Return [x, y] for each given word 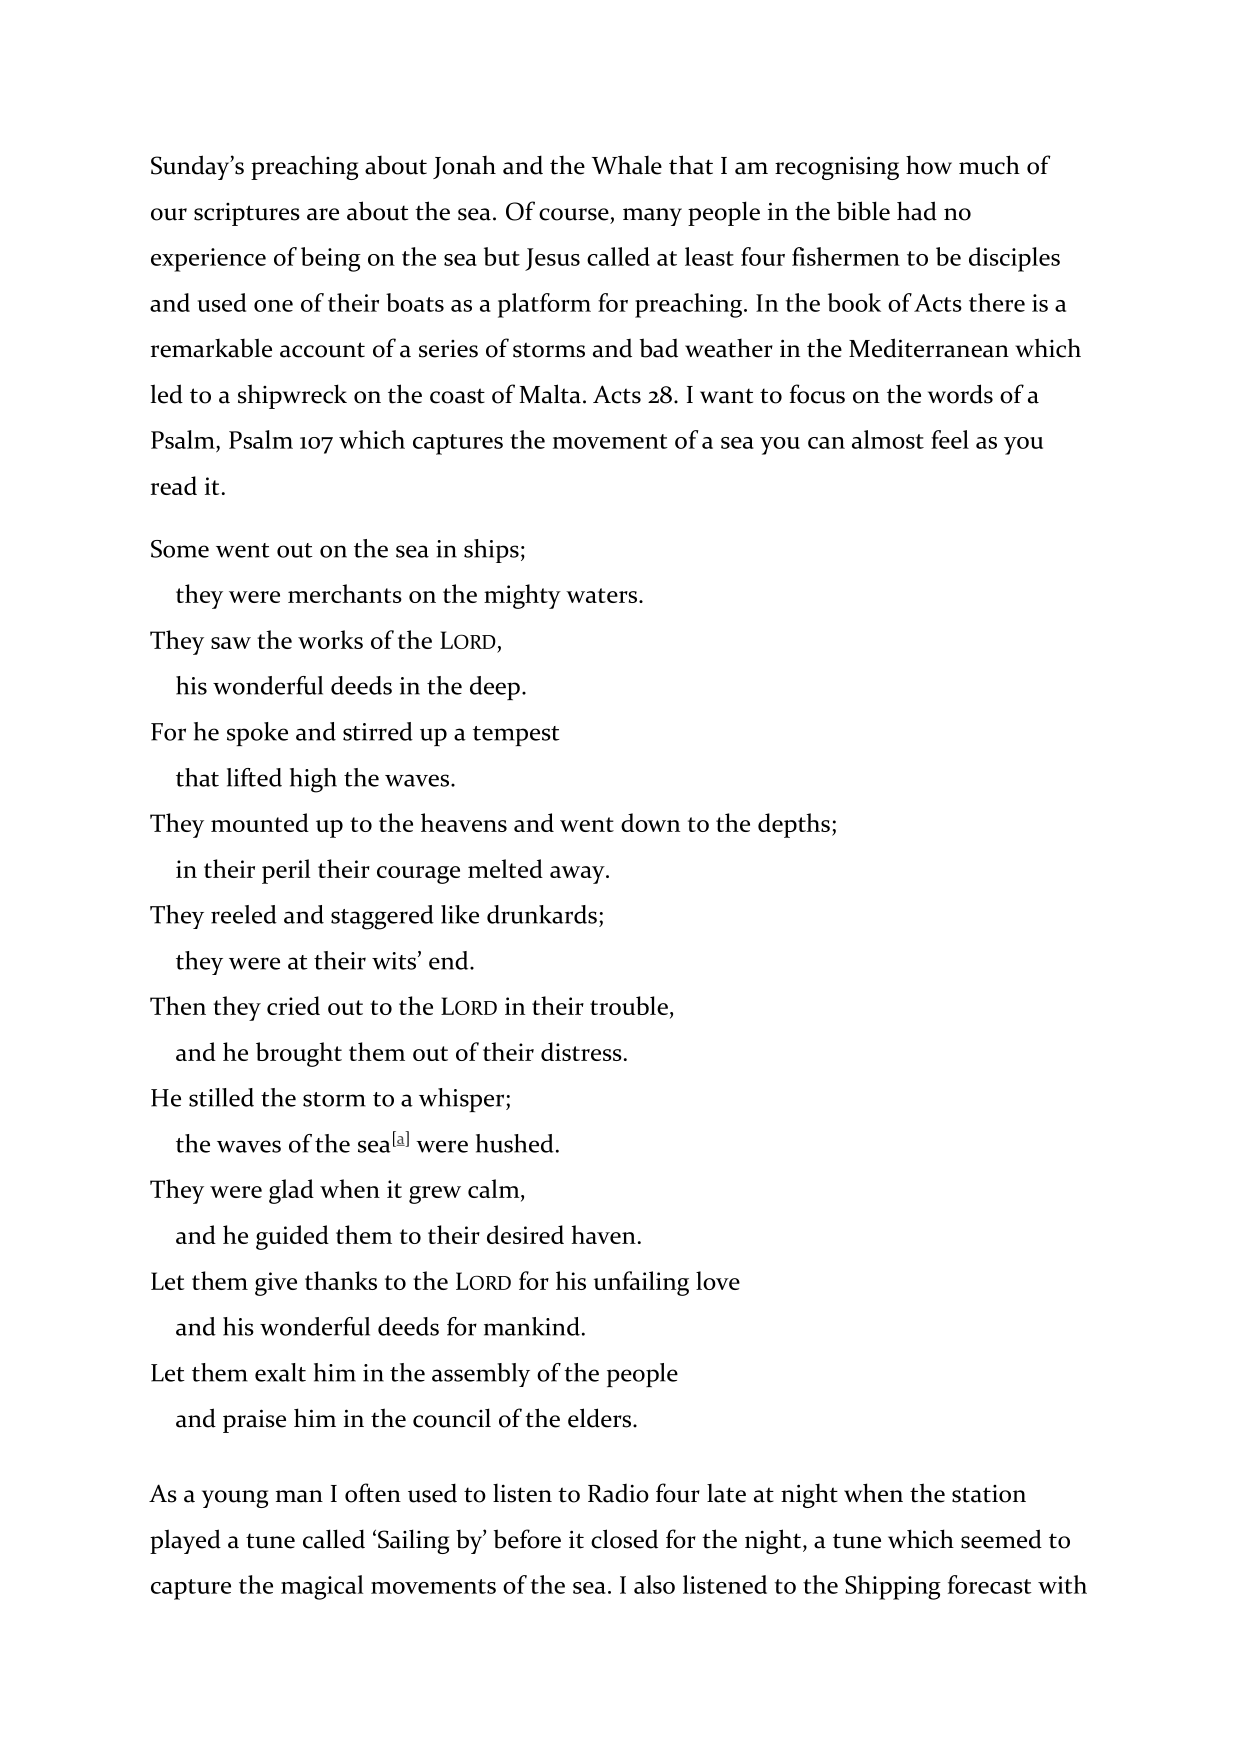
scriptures [247, 214]
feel [950, 439]
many [652, 217]
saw [231, 643]
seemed [1001, 1539]
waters [603, 595]
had [917, 211]
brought [299, 1054]
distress [581, 1051]
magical [322, 1587]
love [718, 1280]
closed [624, 1539]
